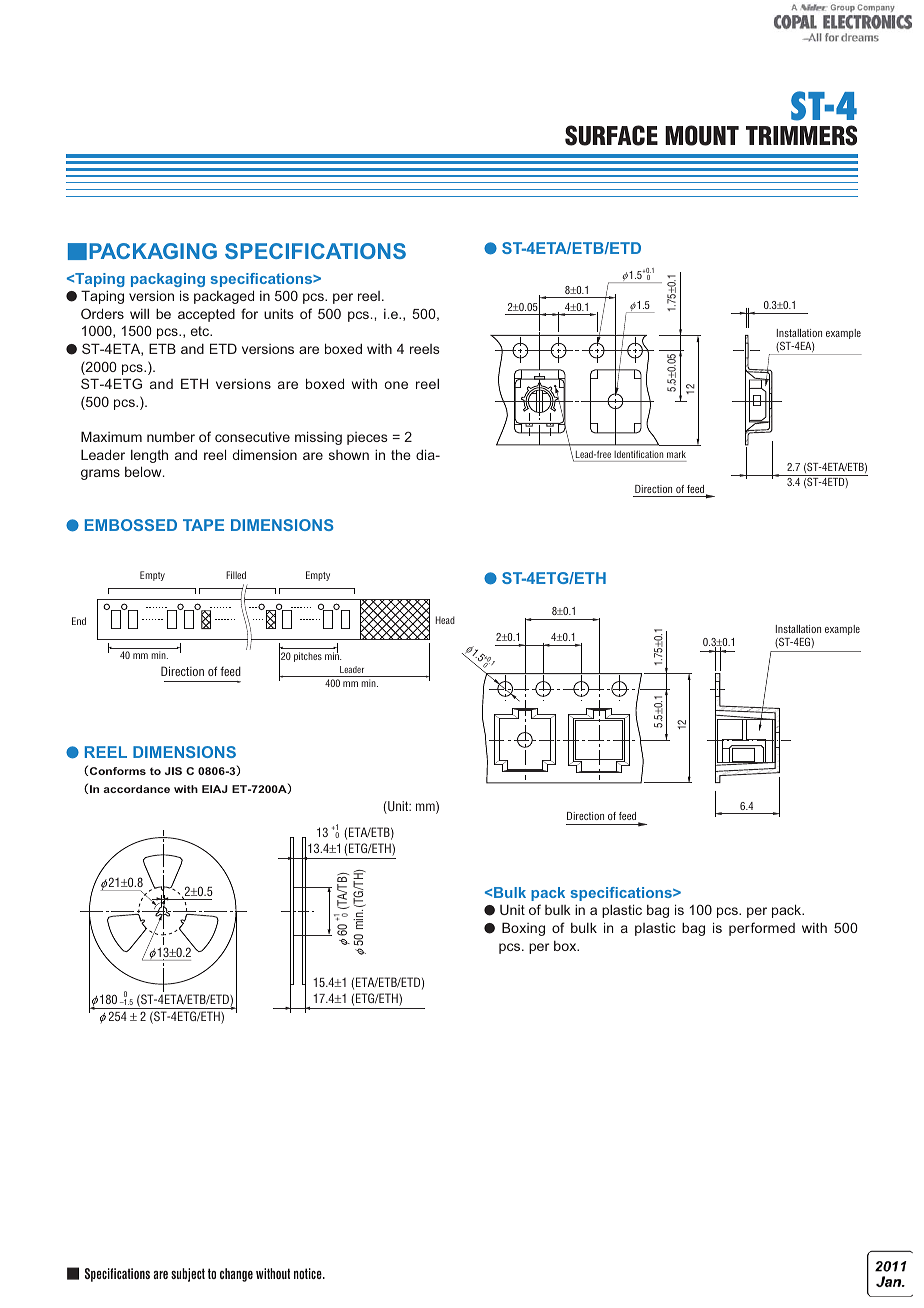 Image resolution: width=924 pixels, height=1308 pixels. Describe the element at coordinates (206, 315) in the screenshot. I see `accepted` at that location.
